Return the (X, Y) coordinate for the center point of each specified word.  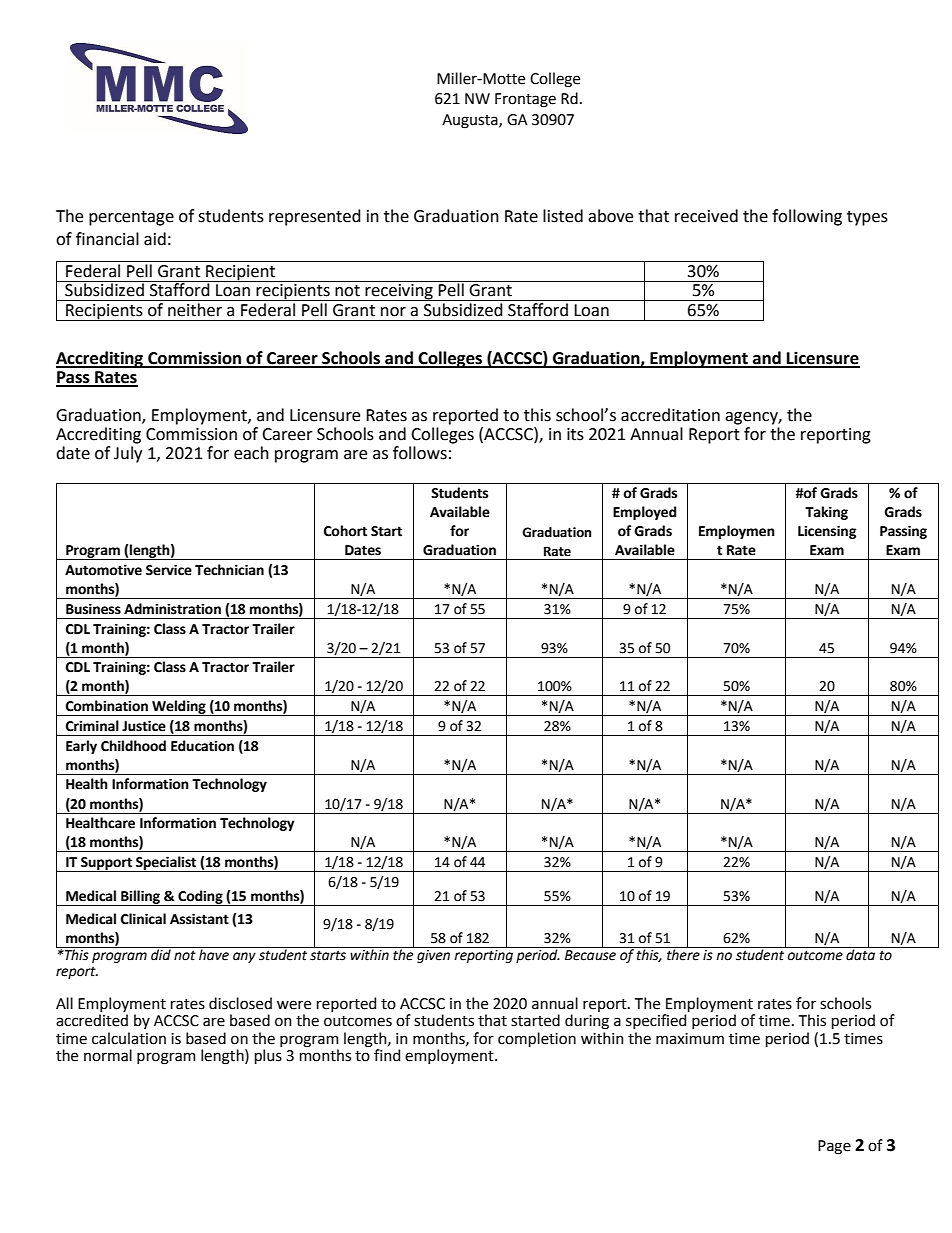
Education (202, 746)
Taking (826, 513)
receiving (399, 292)
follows (420, 453)
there (683, 954)
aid (155, 239)
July (128, 454)
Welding (179, 708)
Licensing (827, 532)
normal (108, 1055)
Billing (140, 898)
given (434, 955)
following (807, 217)
